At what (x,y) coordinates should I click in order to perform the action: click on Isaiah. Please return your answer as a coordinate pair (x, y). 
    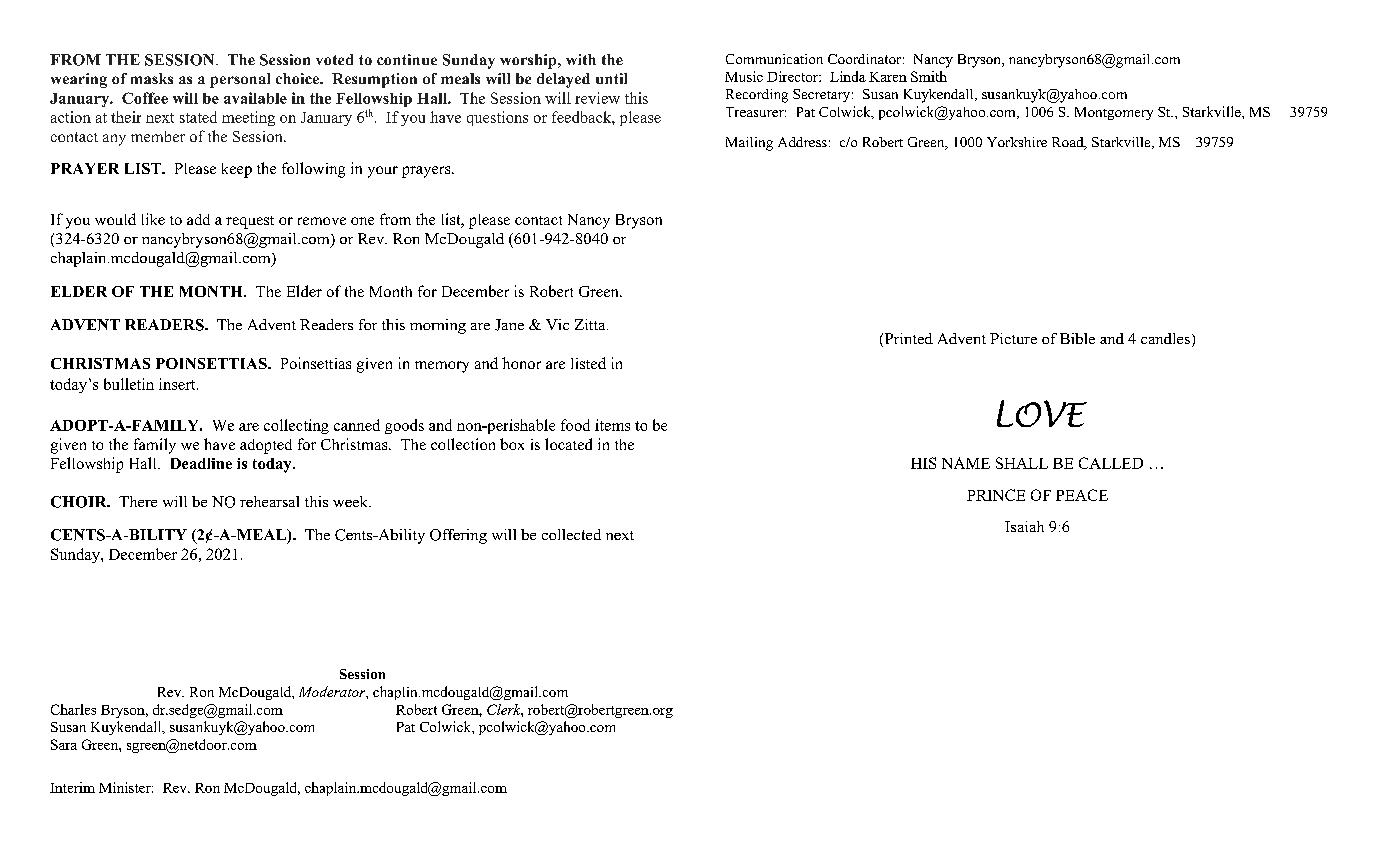
    Looking at the image, I should click on (1024, 526).
